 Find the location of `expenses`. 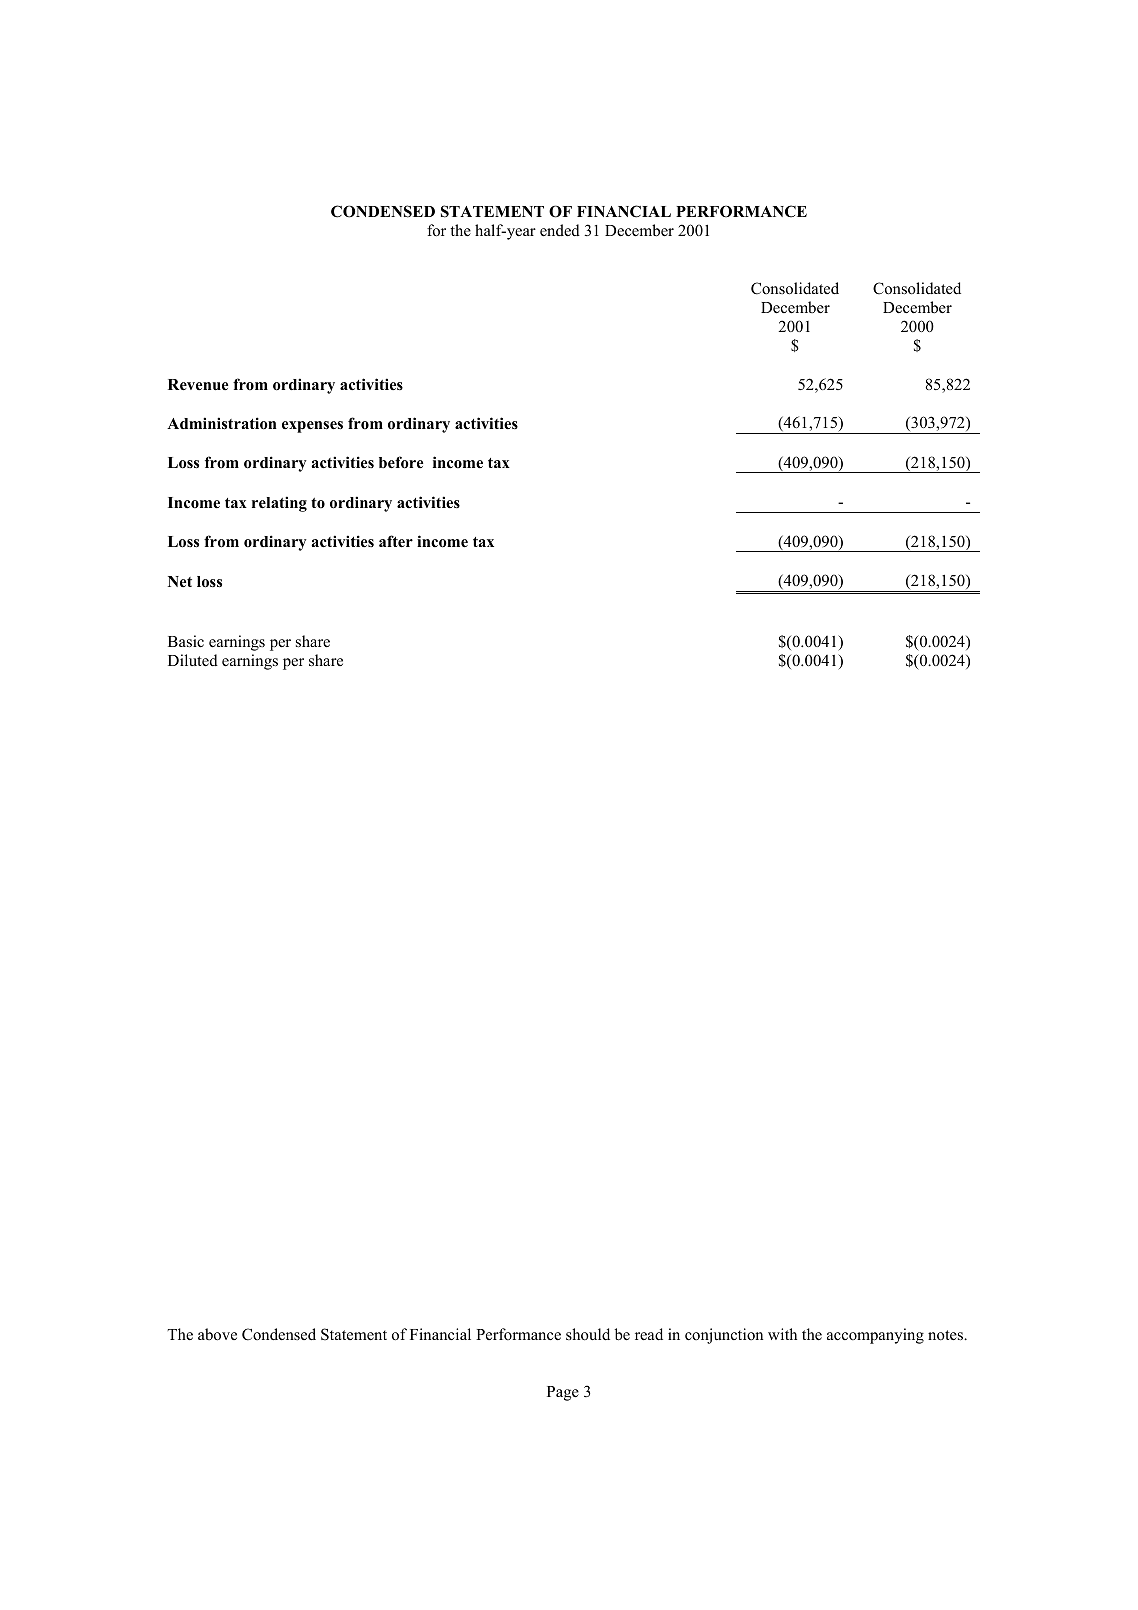

expenses is located at coordinates (312, 427).
